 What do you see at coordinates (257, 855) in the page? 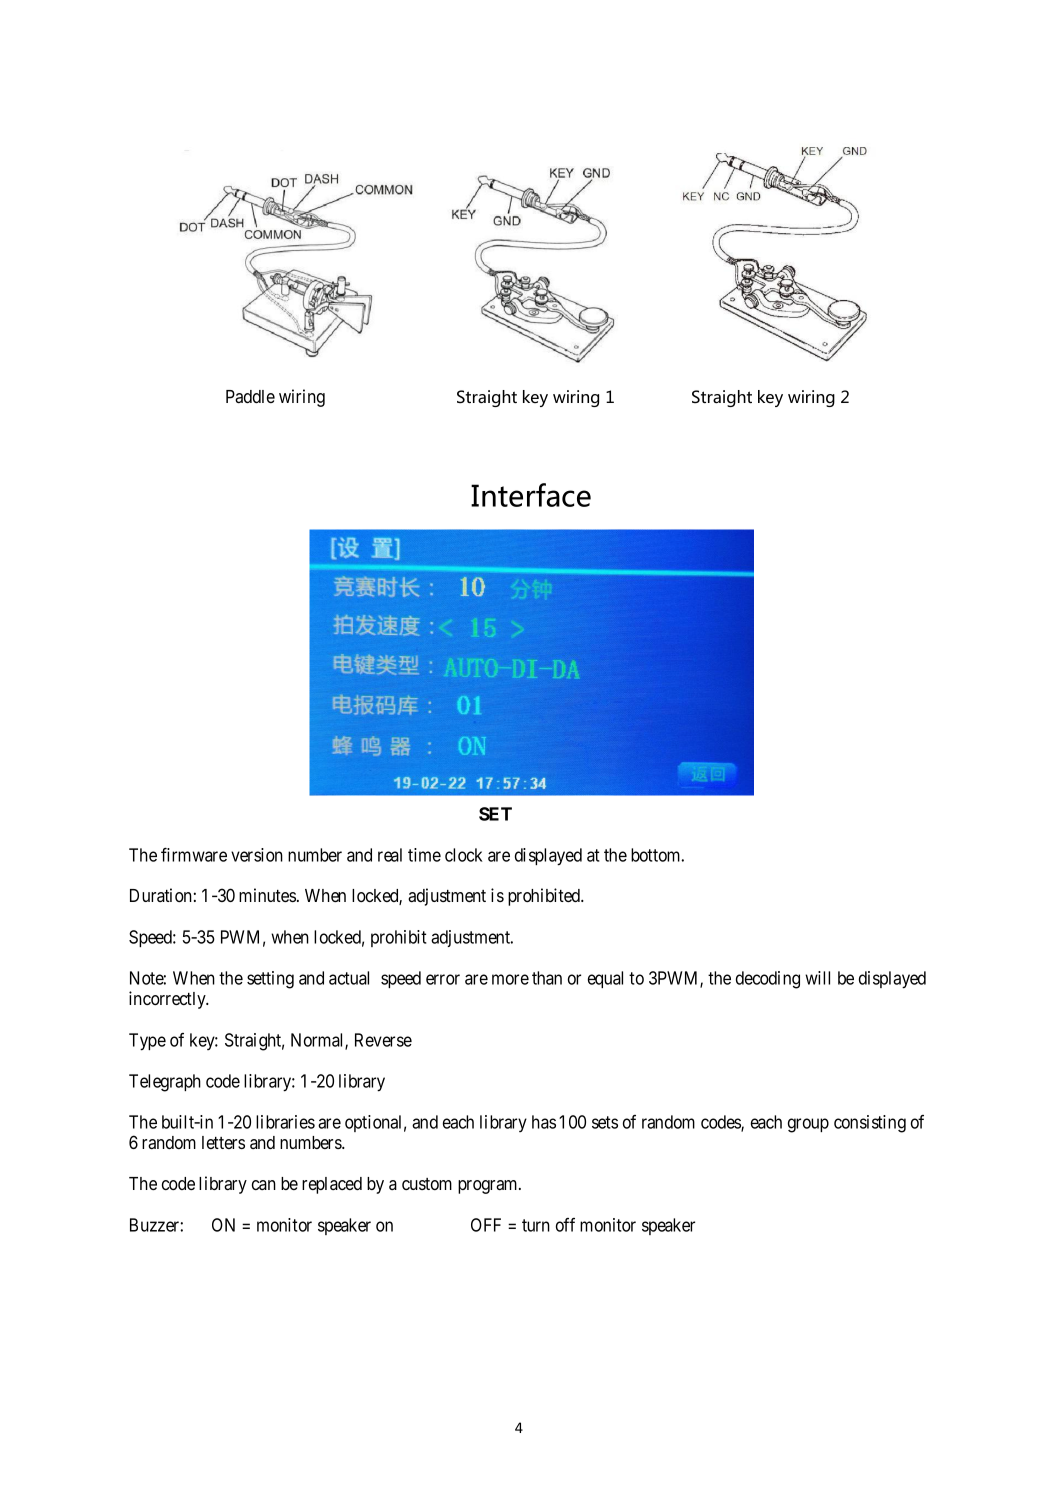
I see `version` at bounding box center [257, 855].
